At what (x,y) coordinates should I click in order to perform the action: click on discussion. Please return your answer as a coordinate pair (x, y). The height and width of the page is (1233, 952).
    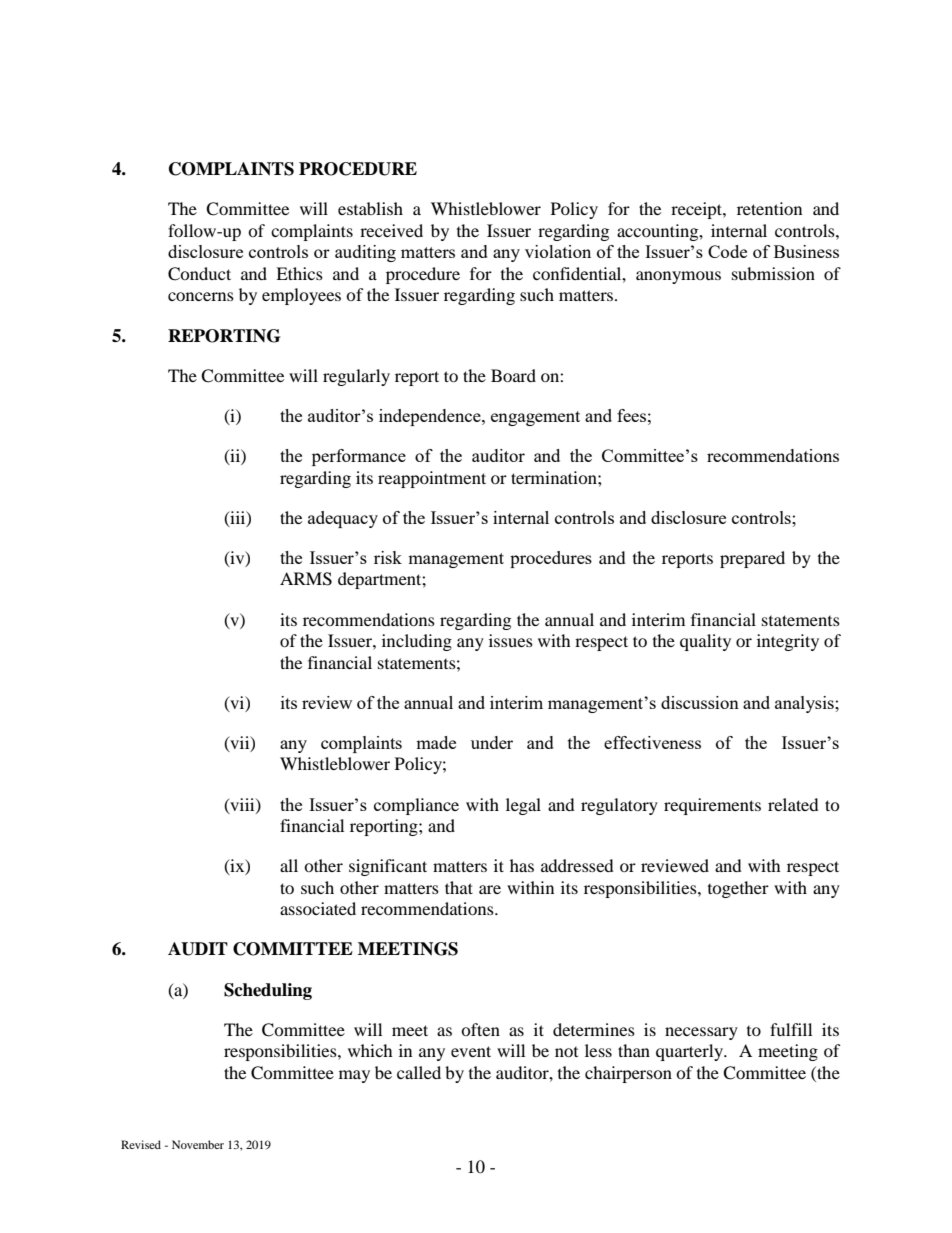
    Looking at the image, I should click on (700, 702).
